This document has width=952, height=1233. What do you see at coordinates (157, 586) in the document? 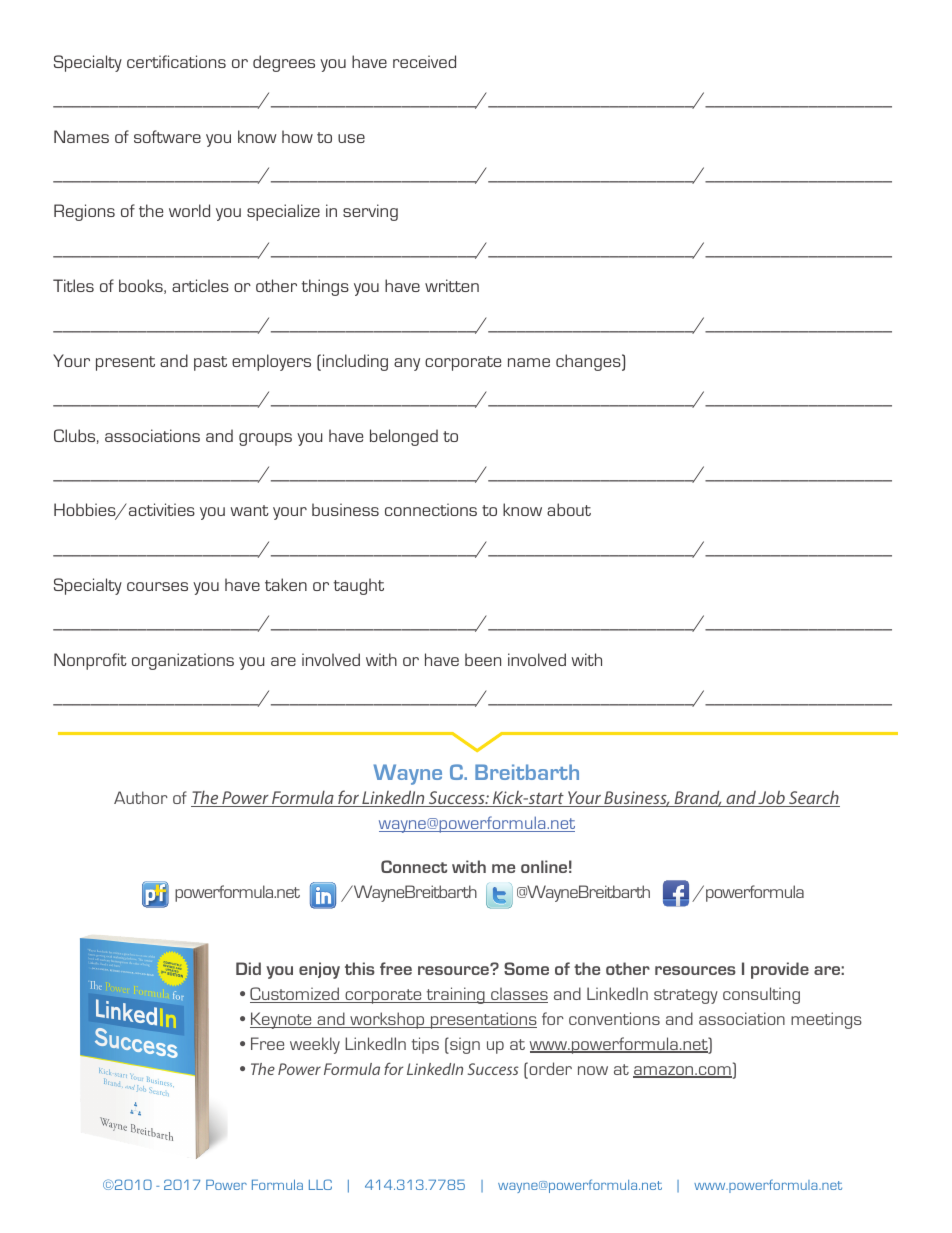
I see `courses` at bounding box center [157, 586].
